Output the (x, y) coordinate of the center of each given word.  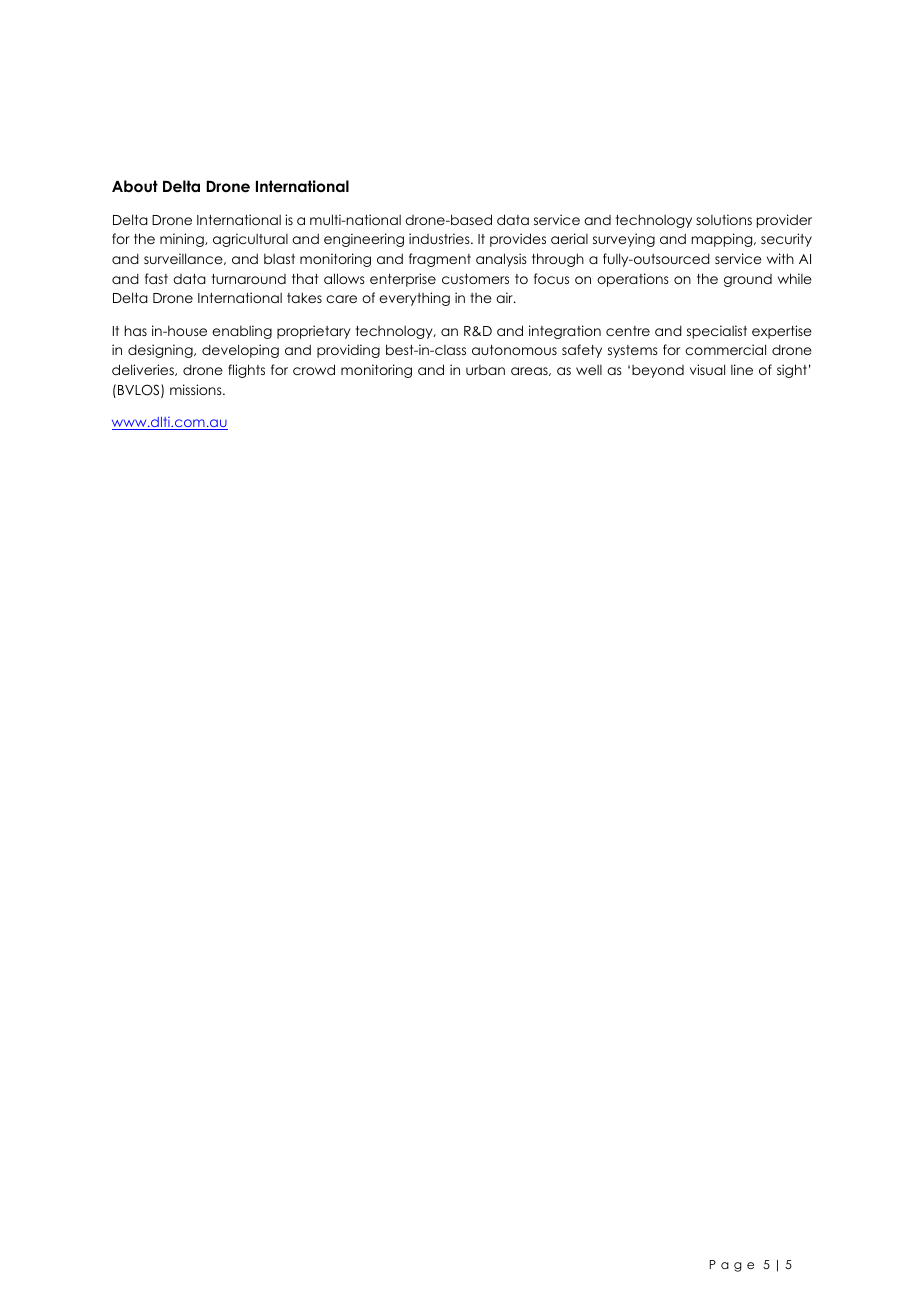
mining (183, 240)
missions (197, 389)
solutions (724, 219)
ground (748, 280)
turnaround (249, 279)
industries (440, 238)
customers (475, 279)
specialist (717, 332)
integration (565, 332)
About (135, 186)
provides (518, 240)
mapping (723, 240)
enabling (242, 332)
